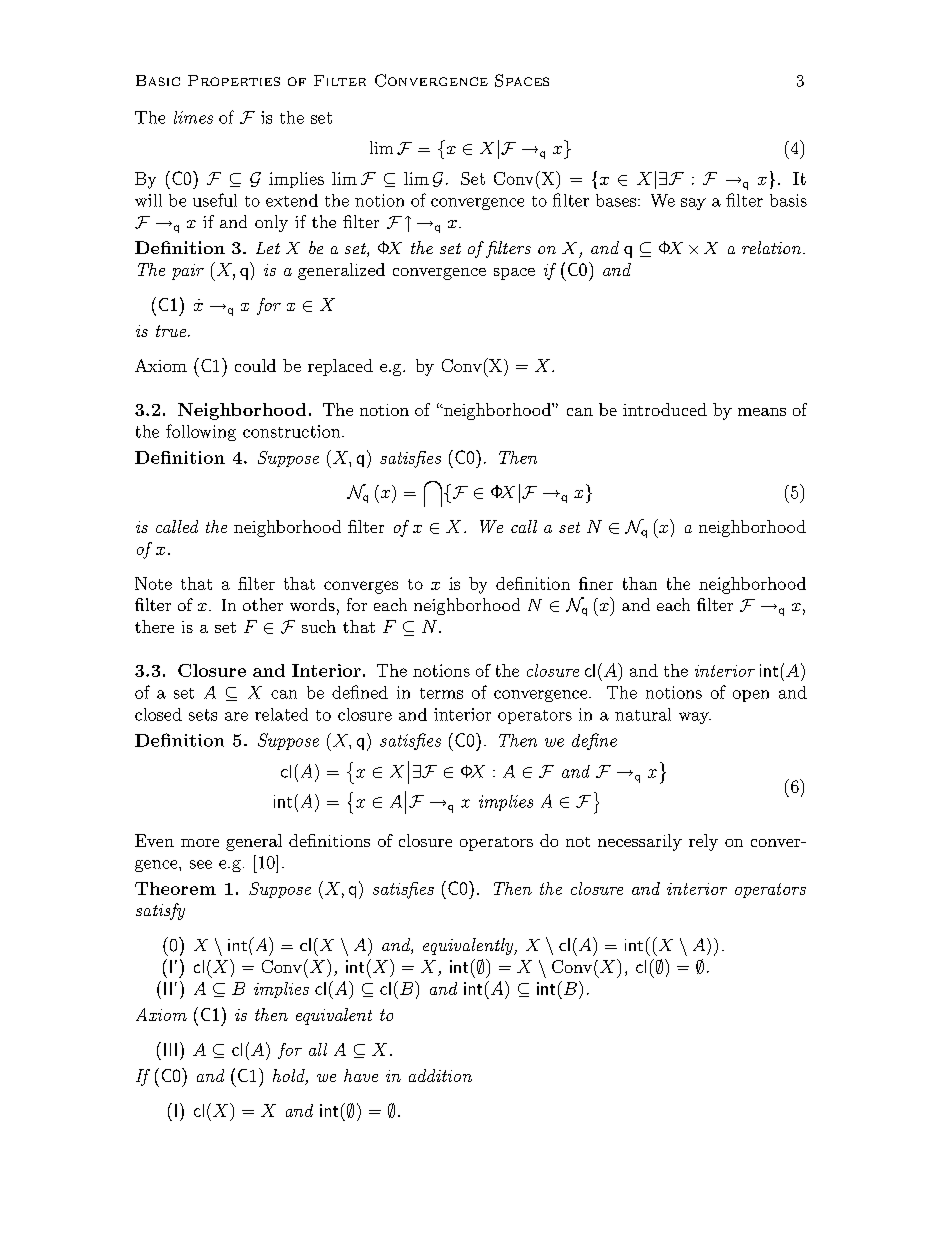 This screenshot has width=952, height=1233. I want to click on bases, so click(617, 200).
